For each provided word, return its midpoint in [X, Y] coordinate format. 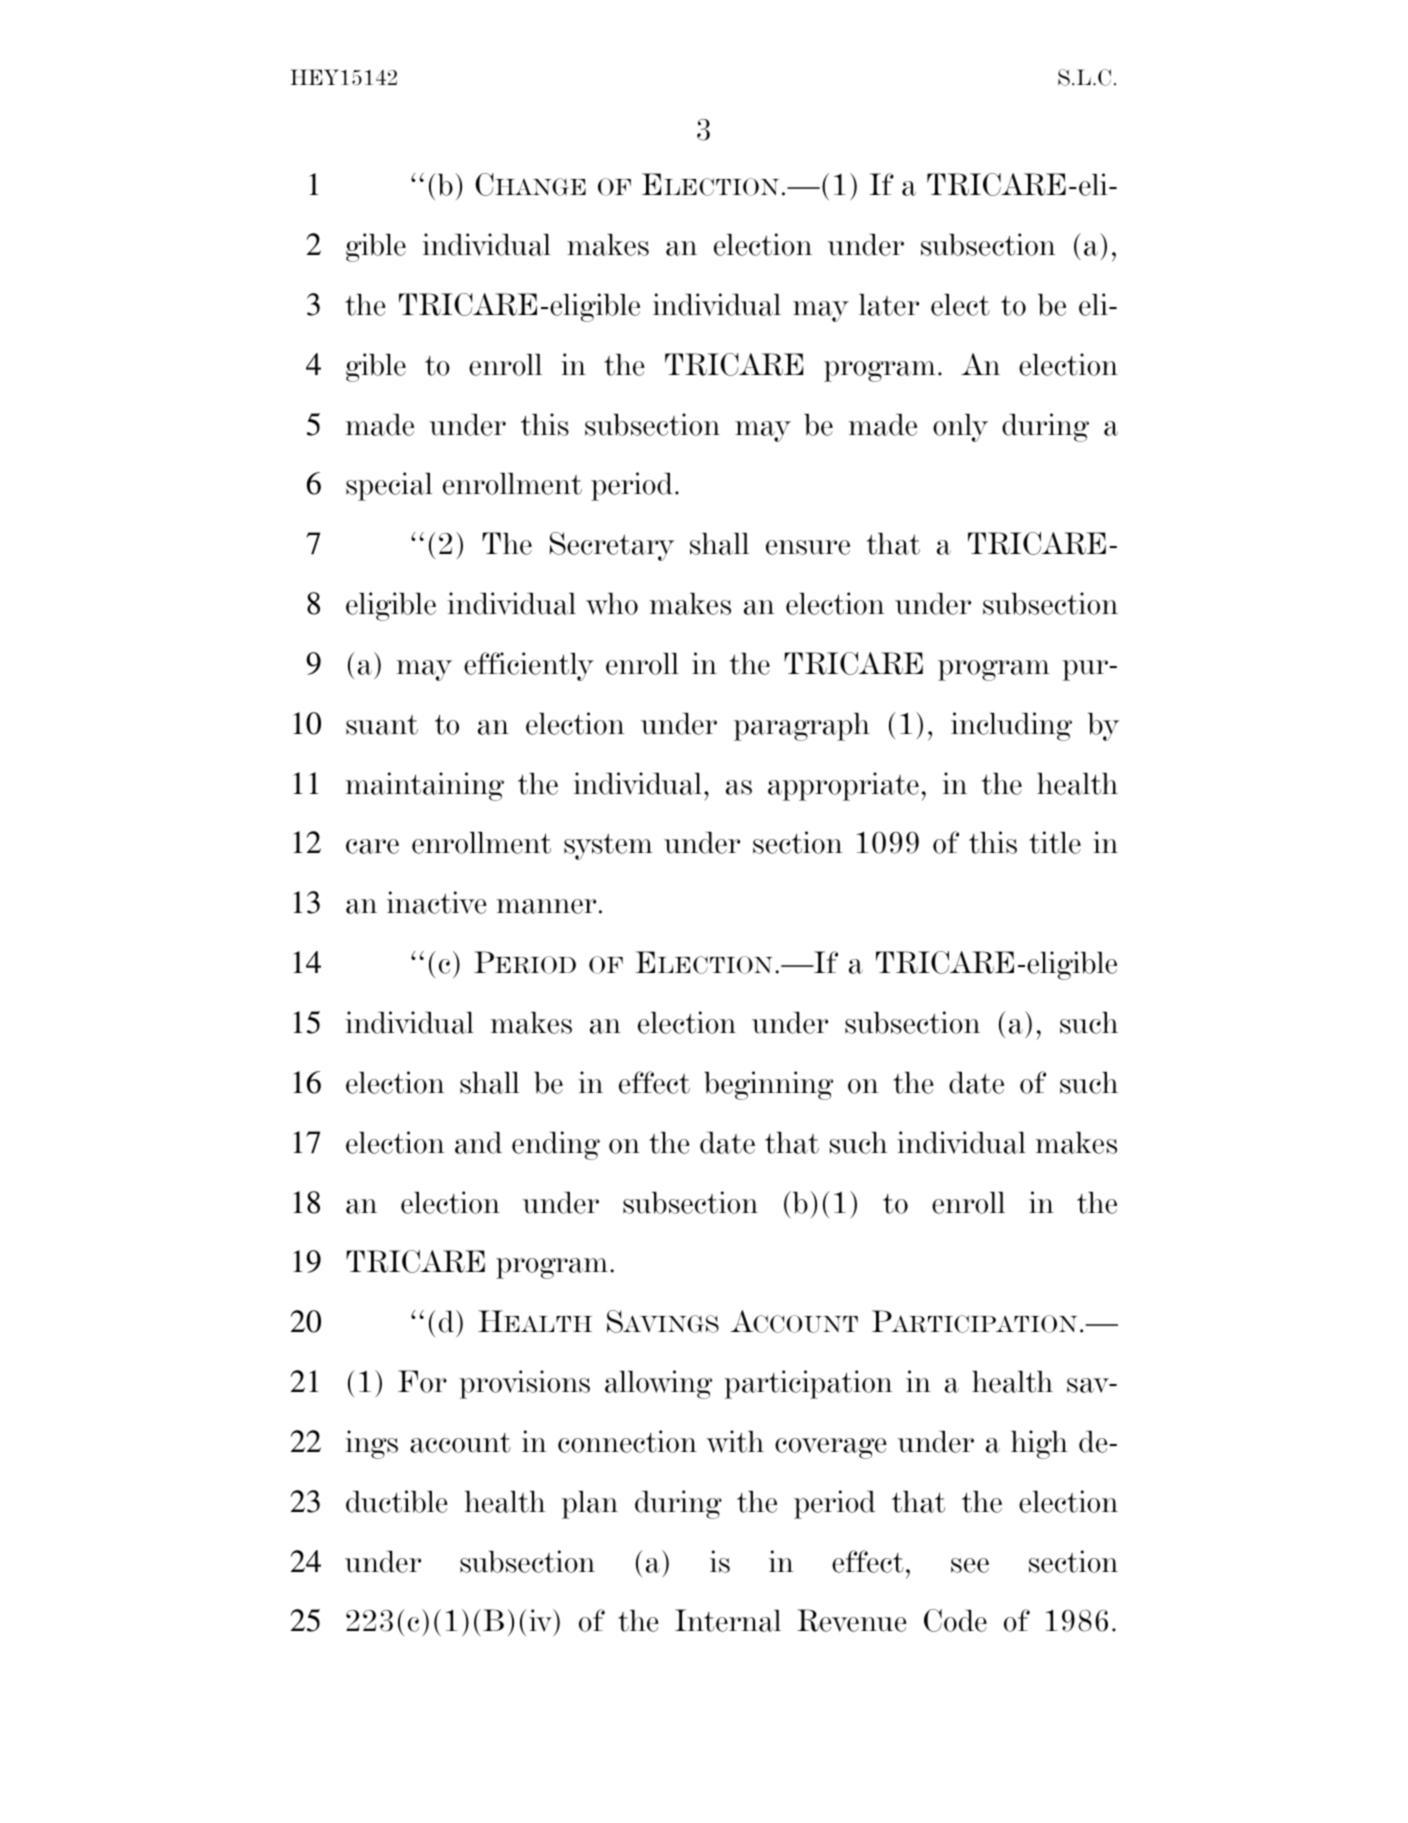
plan [590, 1505]
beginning [768, 1085]
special [389, 486]
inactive [437, 902]
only [960, 428]
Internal [728, 1620]
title [1055, 842]
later [889, 305]
